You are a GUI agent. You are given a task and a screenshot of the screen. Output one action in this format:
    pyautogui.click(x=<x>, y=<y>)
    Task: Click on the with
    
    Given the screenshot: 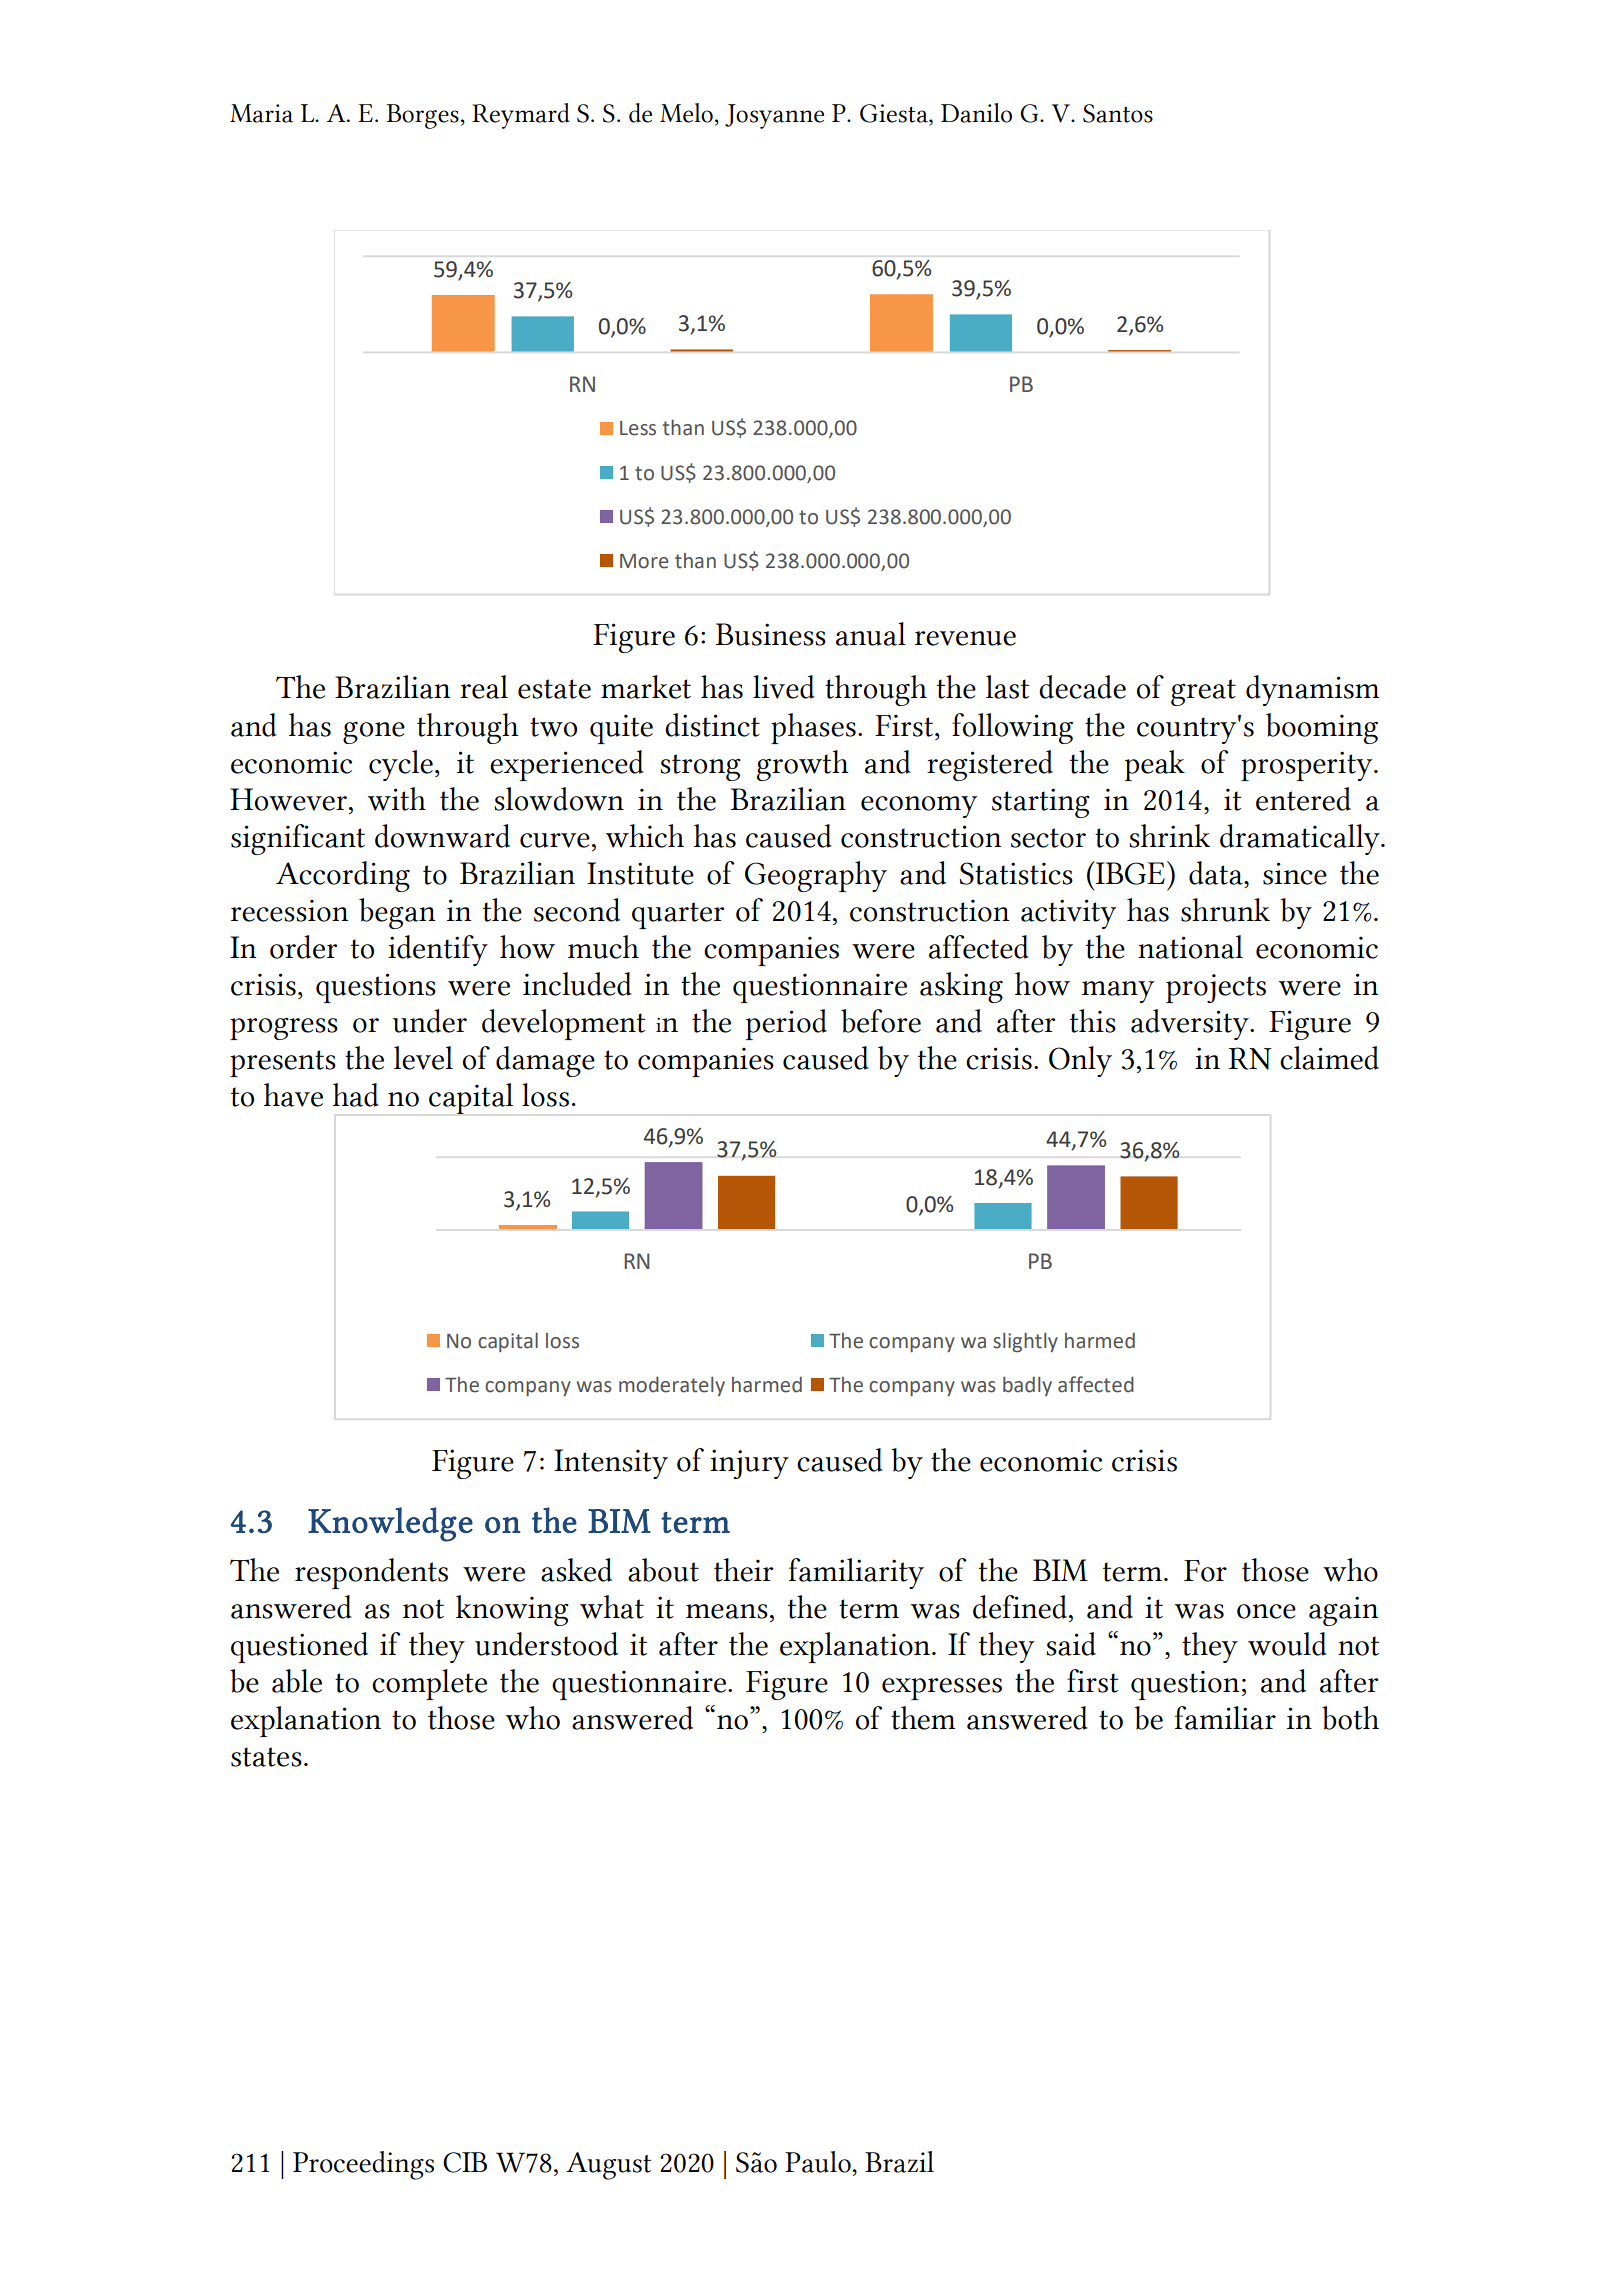 What is the action you would take?
    pyautogui.click(x=397, y=799)
